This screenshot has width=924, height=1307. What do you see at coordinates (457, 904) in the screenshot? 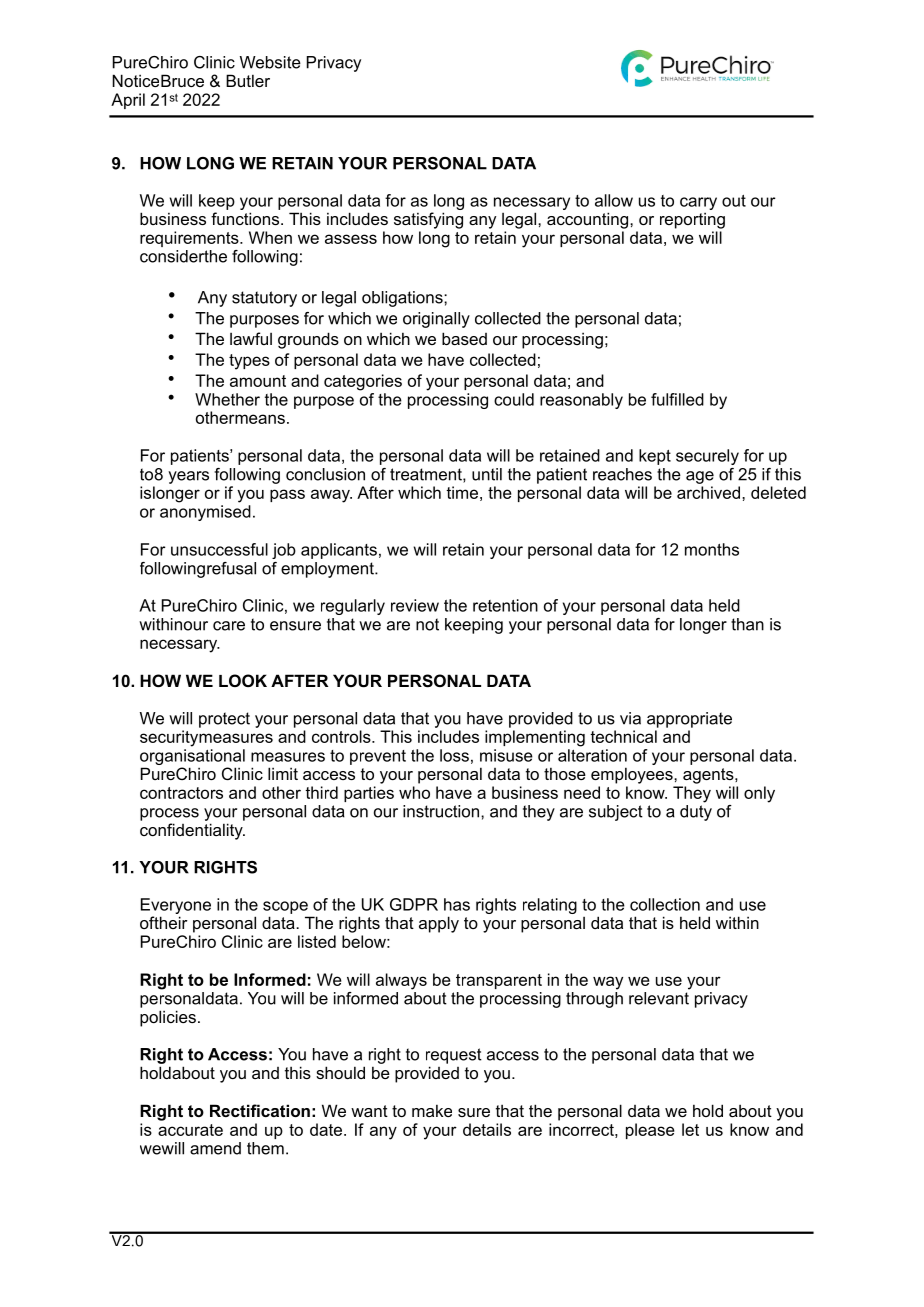
I see `has` at bounding box center [457, 904].
